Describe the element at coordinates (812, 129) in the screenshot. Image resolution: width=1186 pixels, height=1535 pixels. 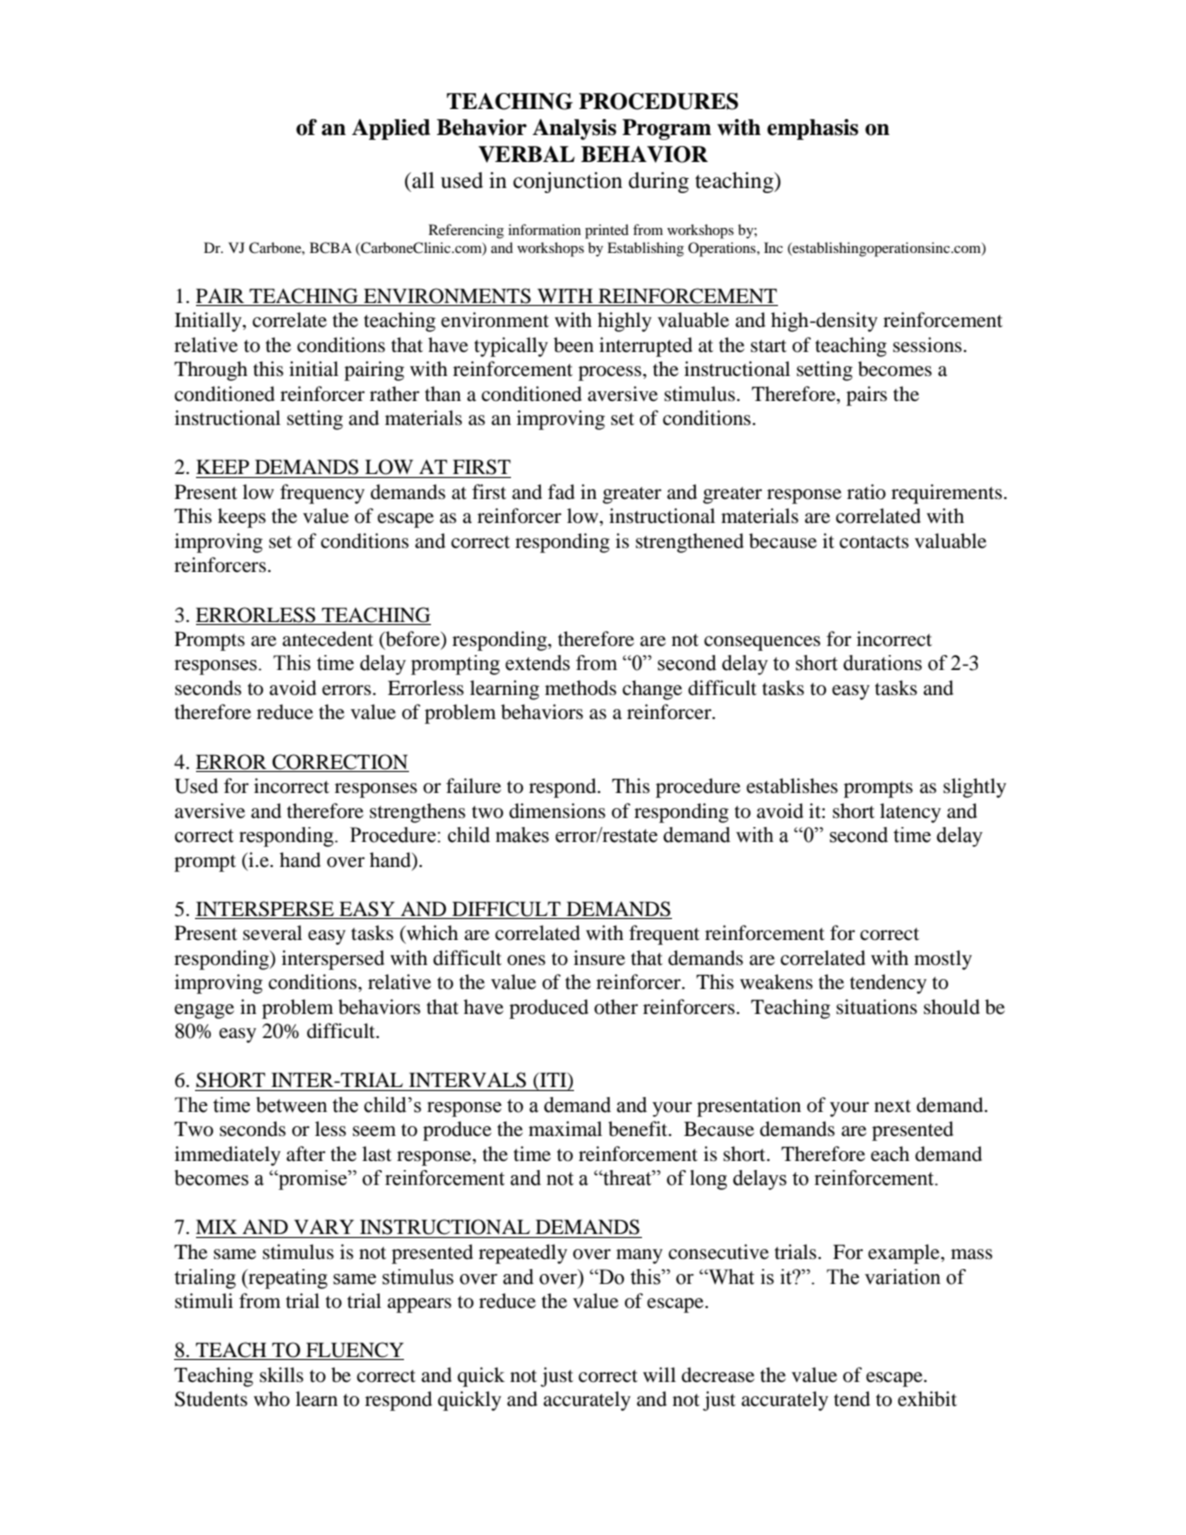
I see `emphasis` at that location.
